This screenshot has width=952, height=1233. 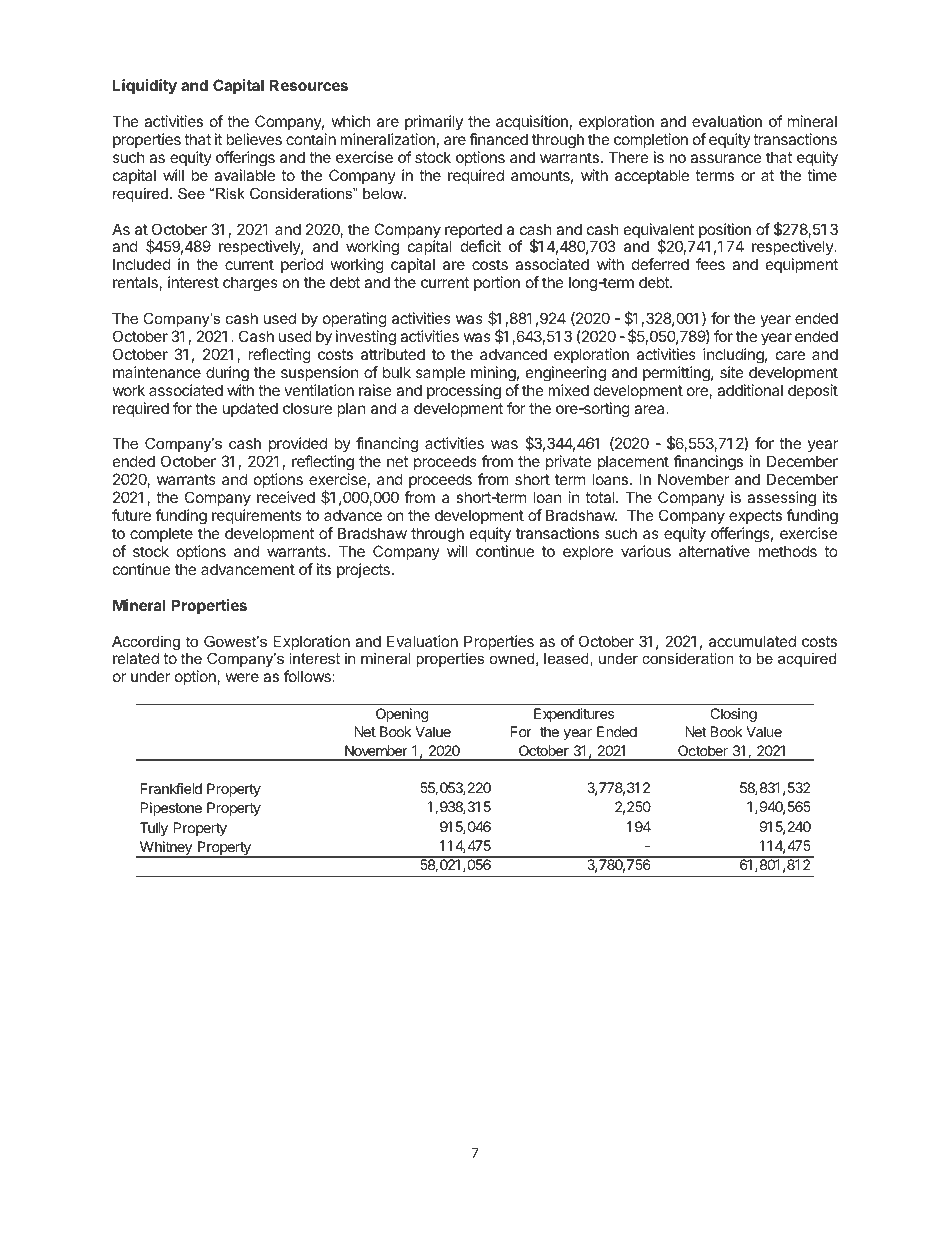 I want to click on Whitney, so click(x=165, y=849).
